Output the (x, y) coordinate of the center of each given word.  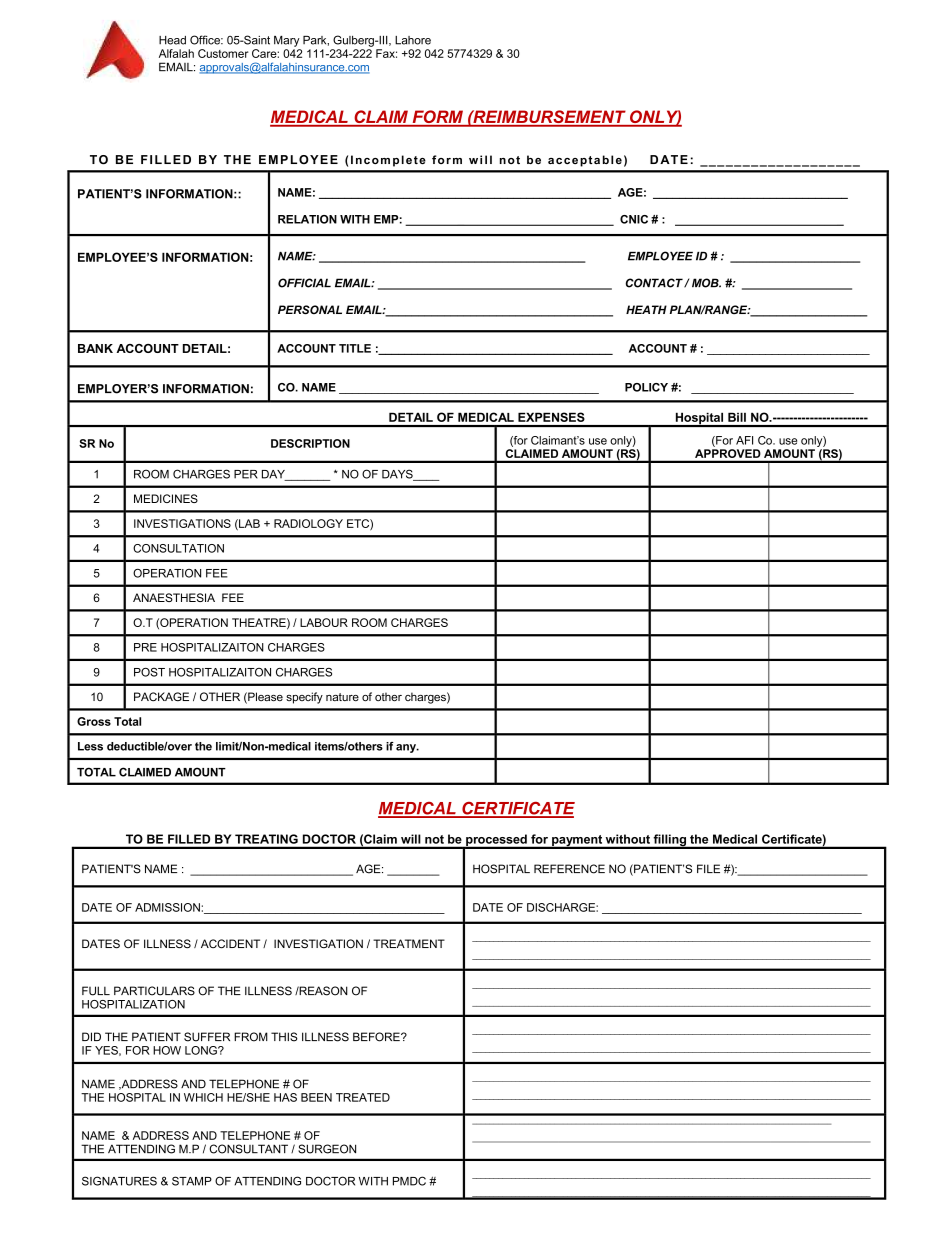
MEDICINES (166, 498)
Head (172, 40)
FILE (708, 868)
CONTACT (655, 283)
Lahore (413, 40)
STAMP (192, 1181)
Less (90, 746)
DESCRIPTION (310, 443)
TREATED (363, 1097)
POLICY (646, 387)
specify (304, 698)
